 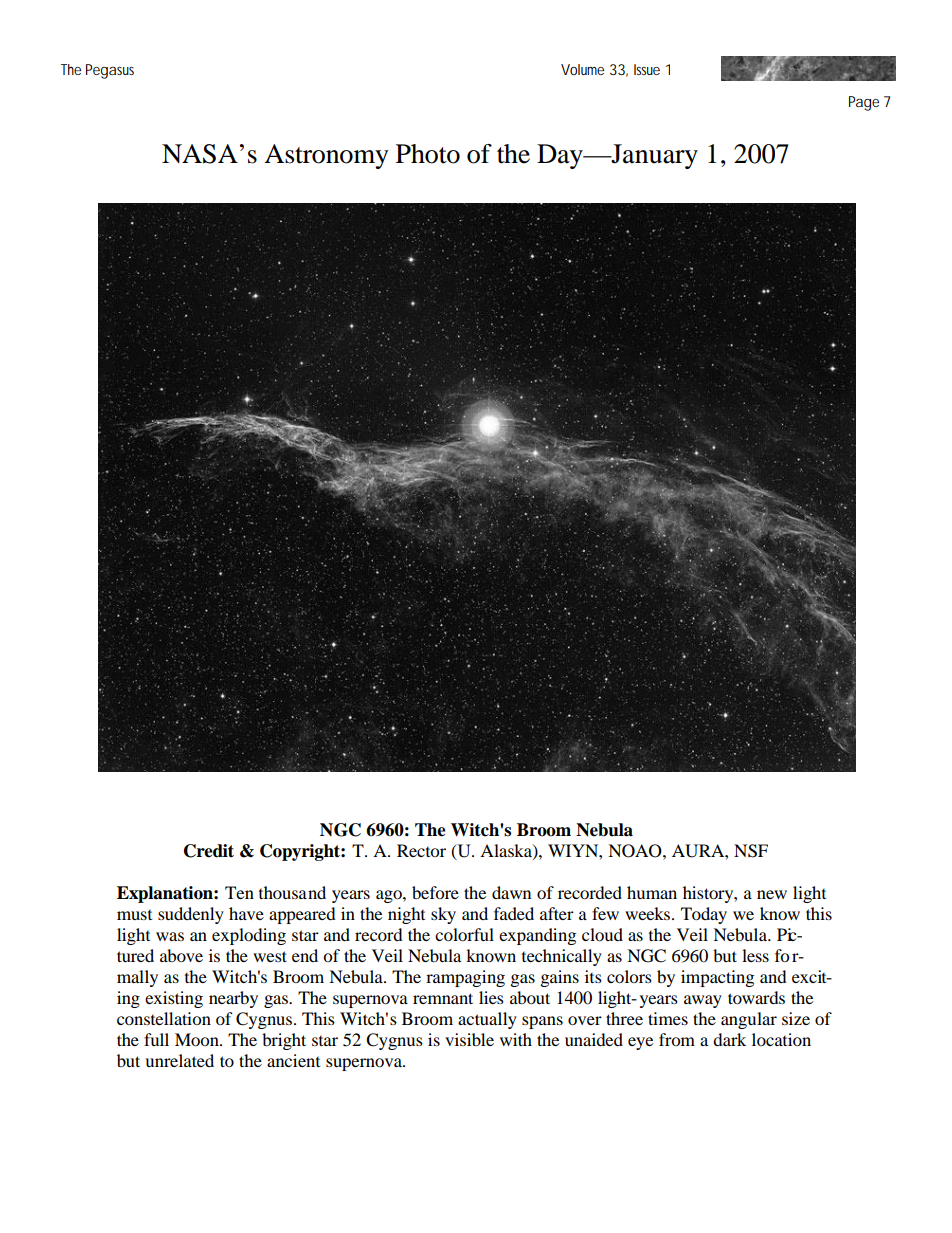 I want to click on Page, so click(x=864, y=103).
